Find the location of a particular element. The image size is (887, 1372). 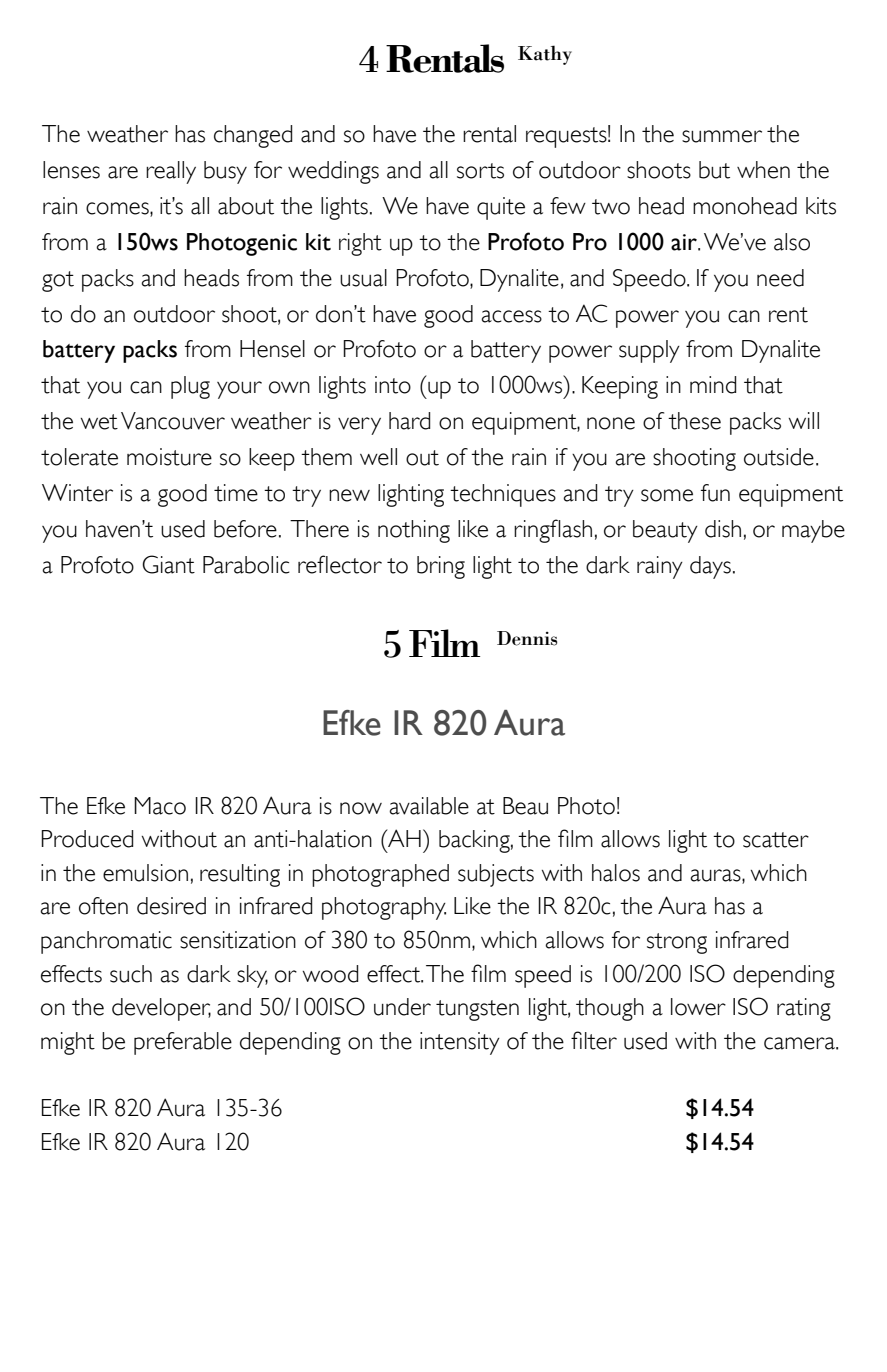

bring is located at coordinates (441, 567).
